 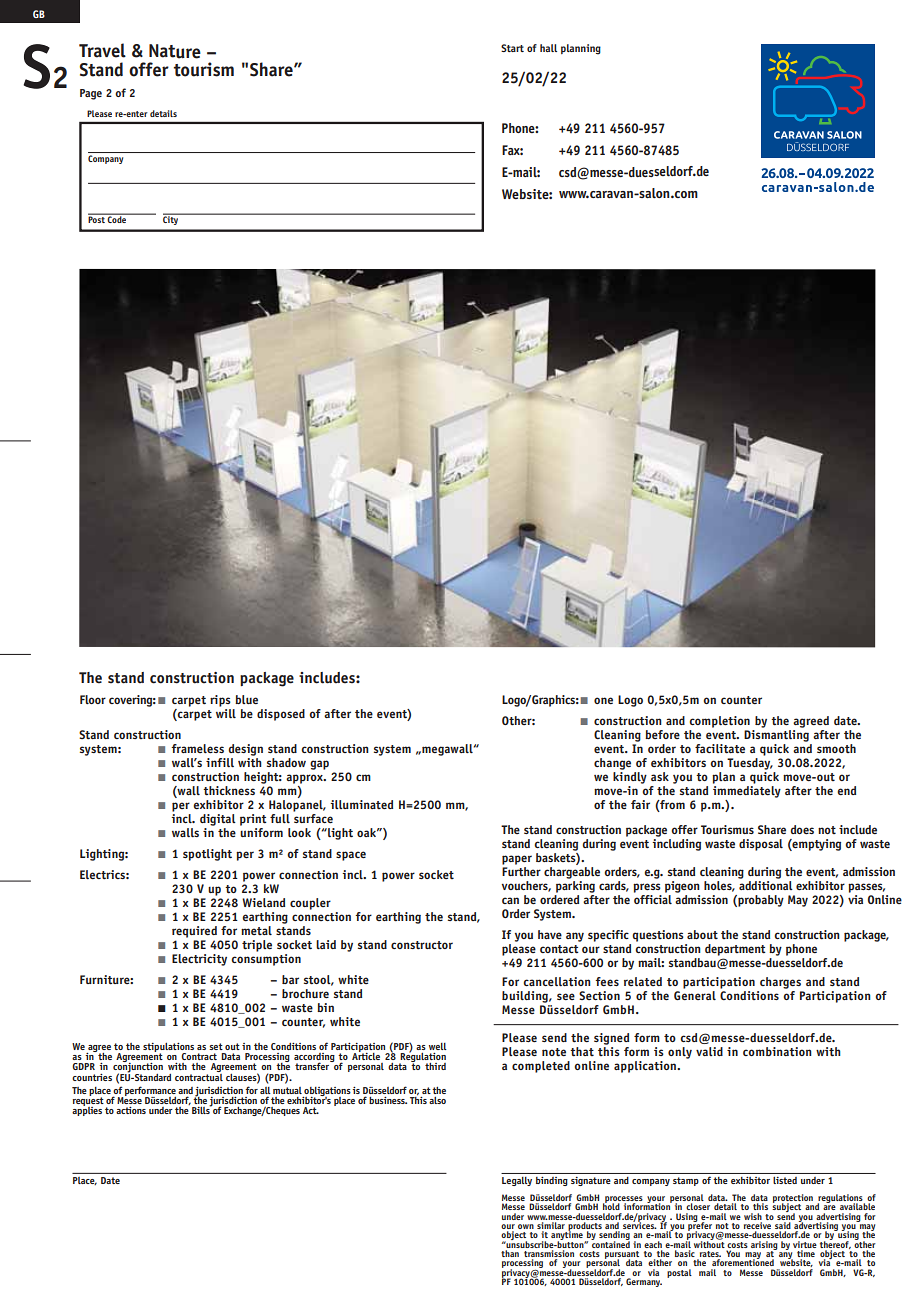 I want to click on completion, so click(x=719, y=722).
